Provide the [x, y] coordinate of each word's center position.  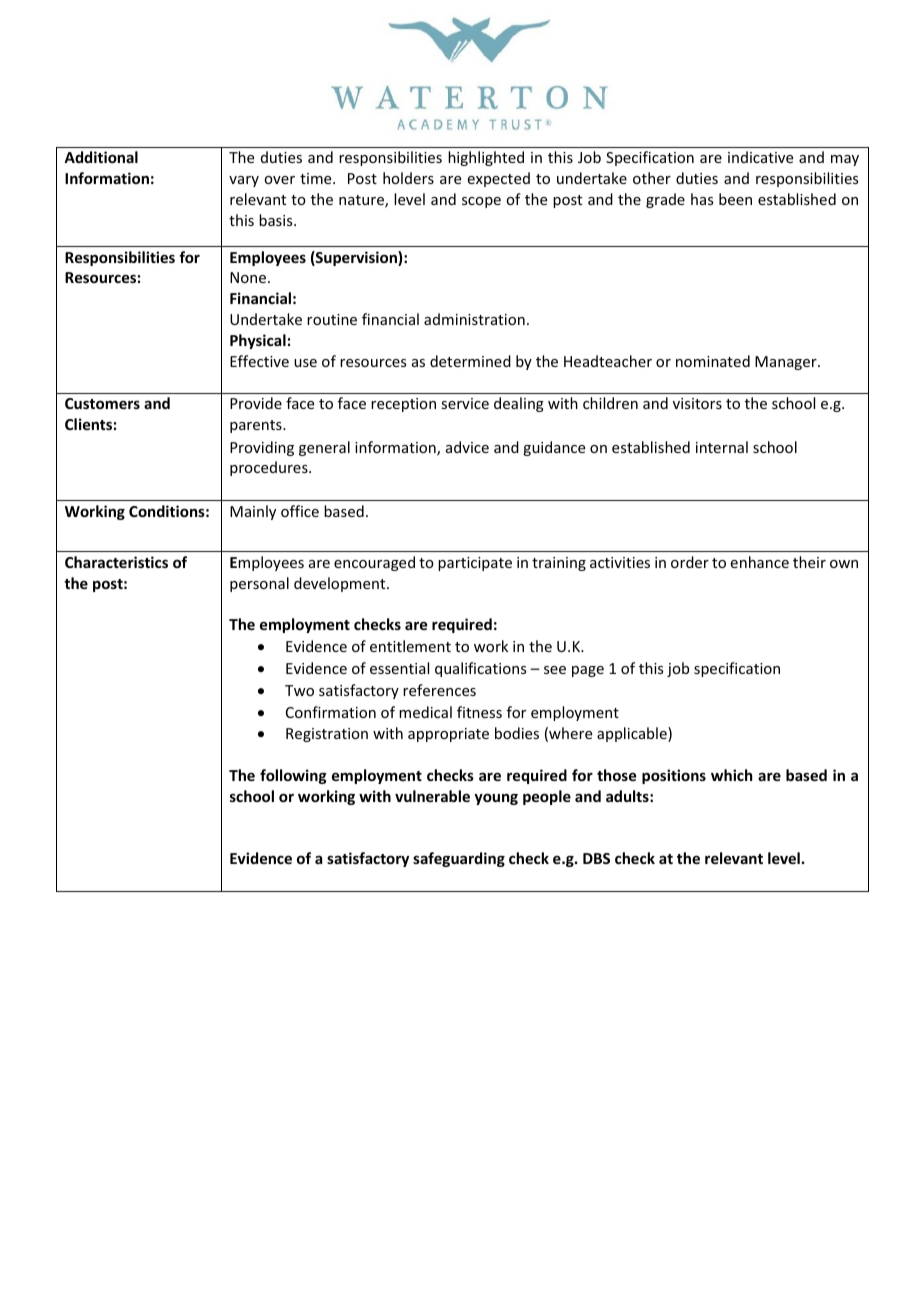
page [588, 671]
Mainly [253, 512]
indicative [760, 157]
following [293, 776]
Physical [258, 341]
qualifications [480, 669]
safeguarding [459, 859]
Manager [787, 363]
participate [475, 564]
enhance [760, 562]
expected [499, 179]
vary [244, 181]
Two [299, 690]
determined [470, 361]
